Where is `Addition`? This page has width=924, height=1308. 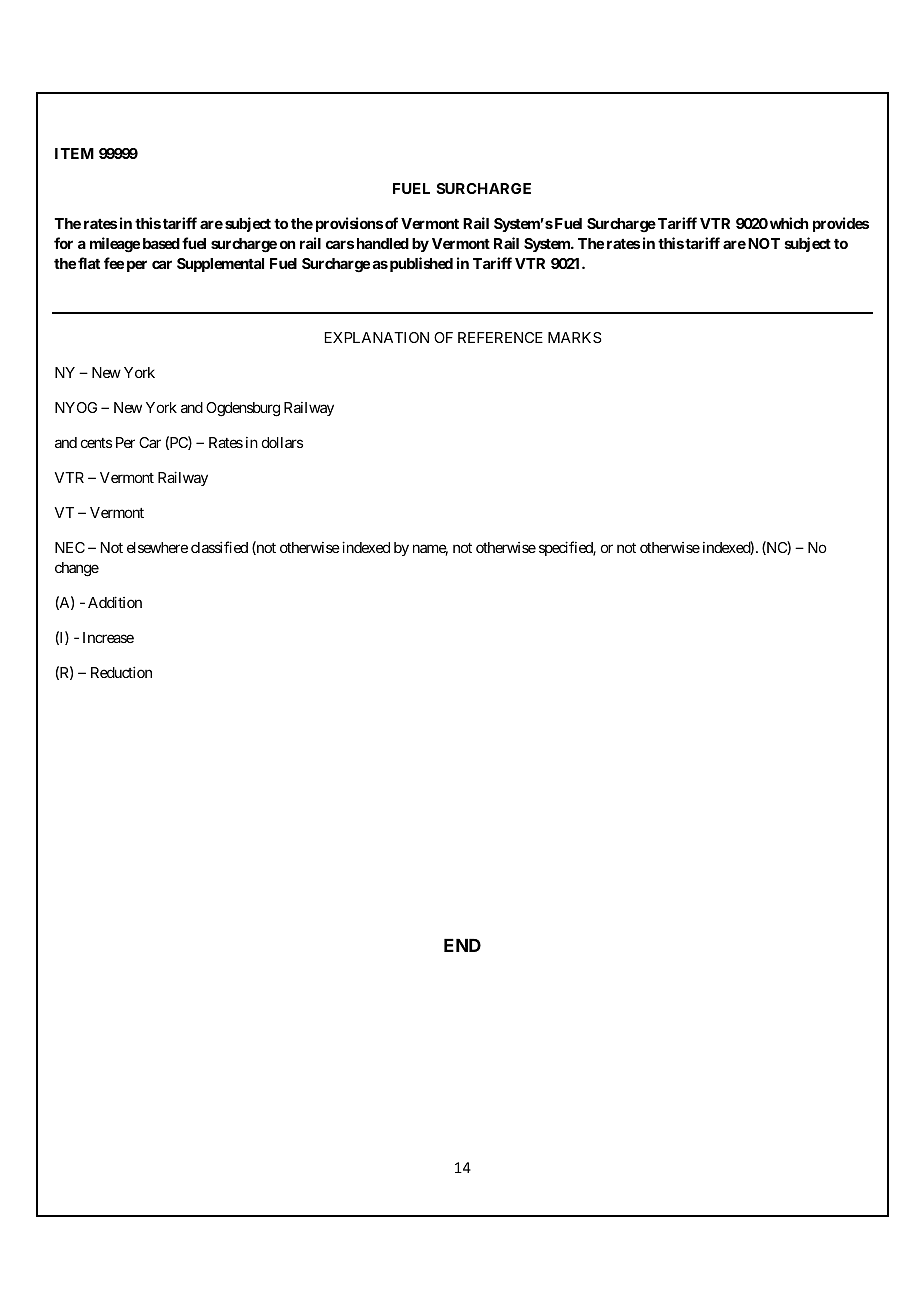
Addition is located at coordinates (115, 602).
